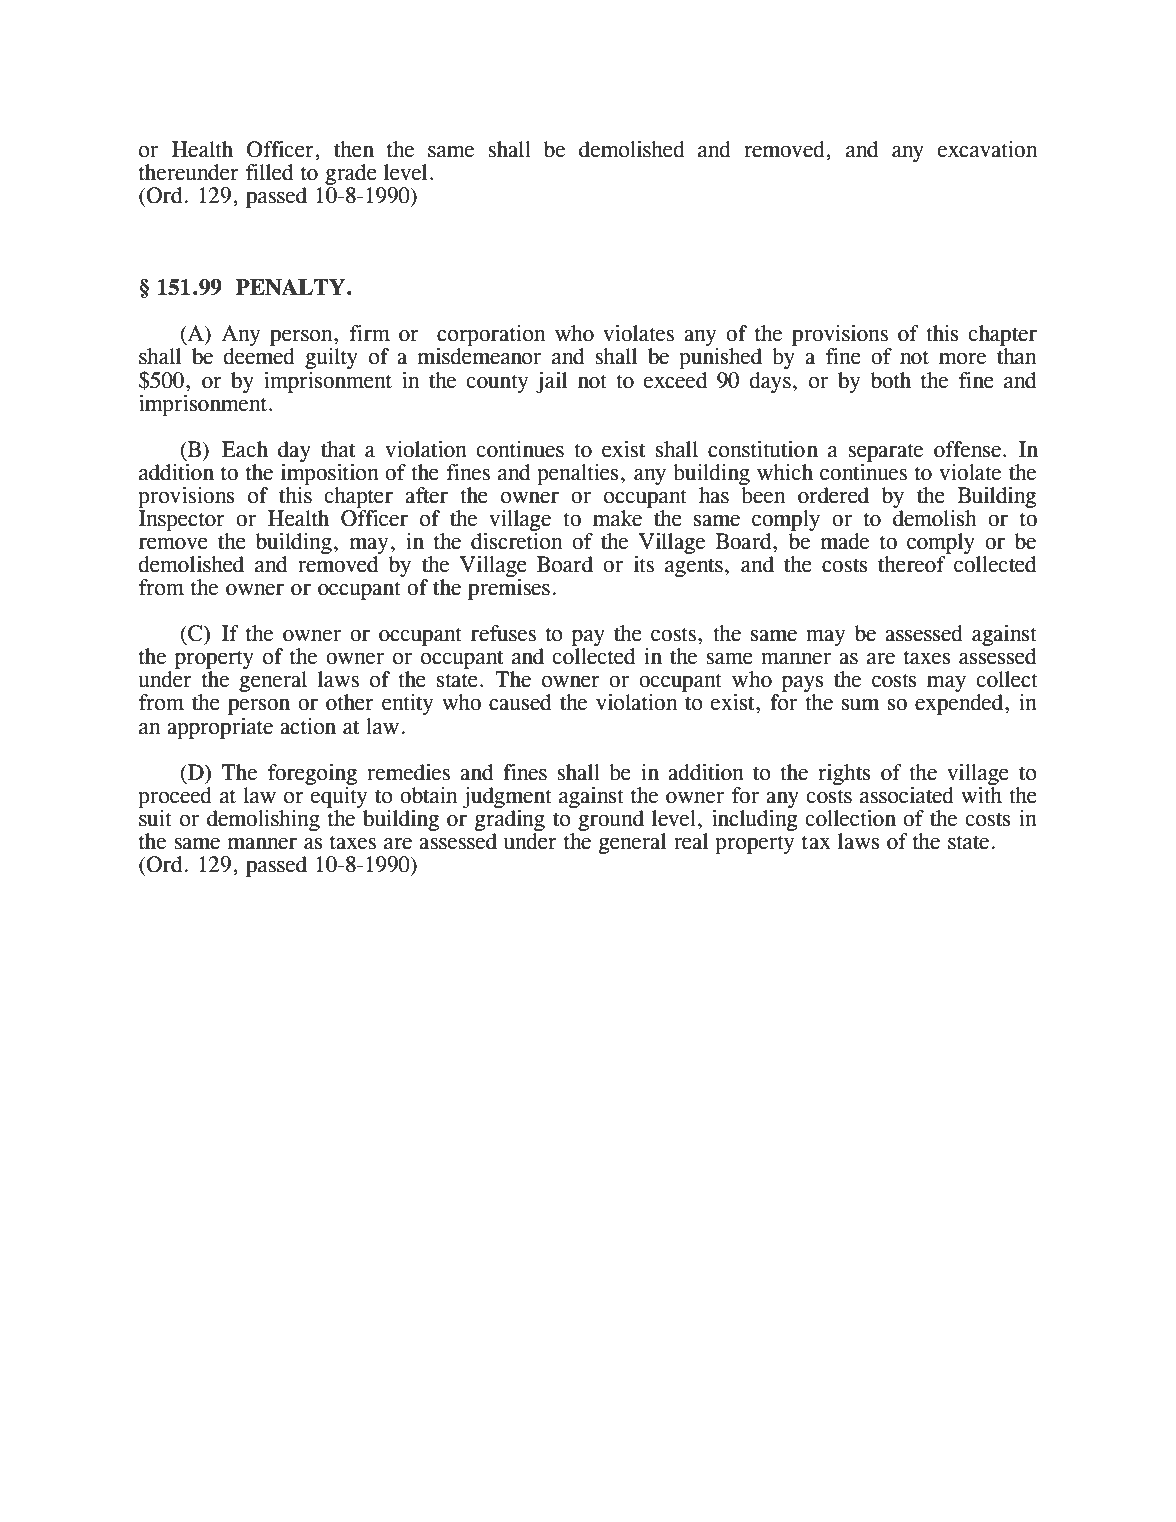 This image has width=1176, height=1522. Describe the element at coordinates (891, 380) in the image. I see `both` at that location.
